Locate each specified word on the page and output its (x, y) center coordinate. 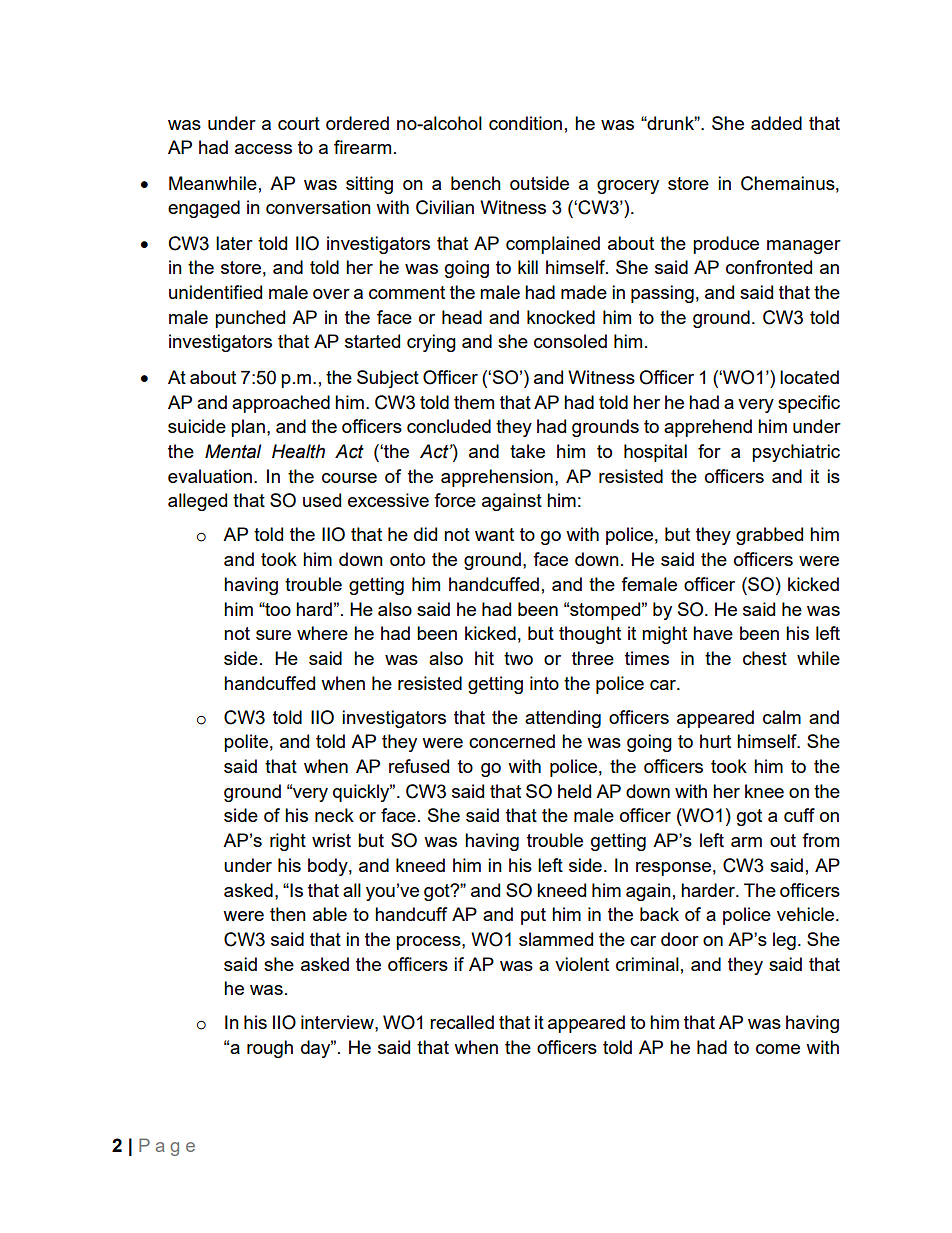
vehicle (807, 914)
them (474, 402)
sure (273, 635)
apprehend (708, 428)
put (533, 916)
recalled (462, 1022)
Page (167, 1147)
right (288, 842)
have (713, 633)
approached (281, 404)
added (776, 123)
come (778, 1049)
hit (484, 658)
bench (476, 183)
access (263, 149)
